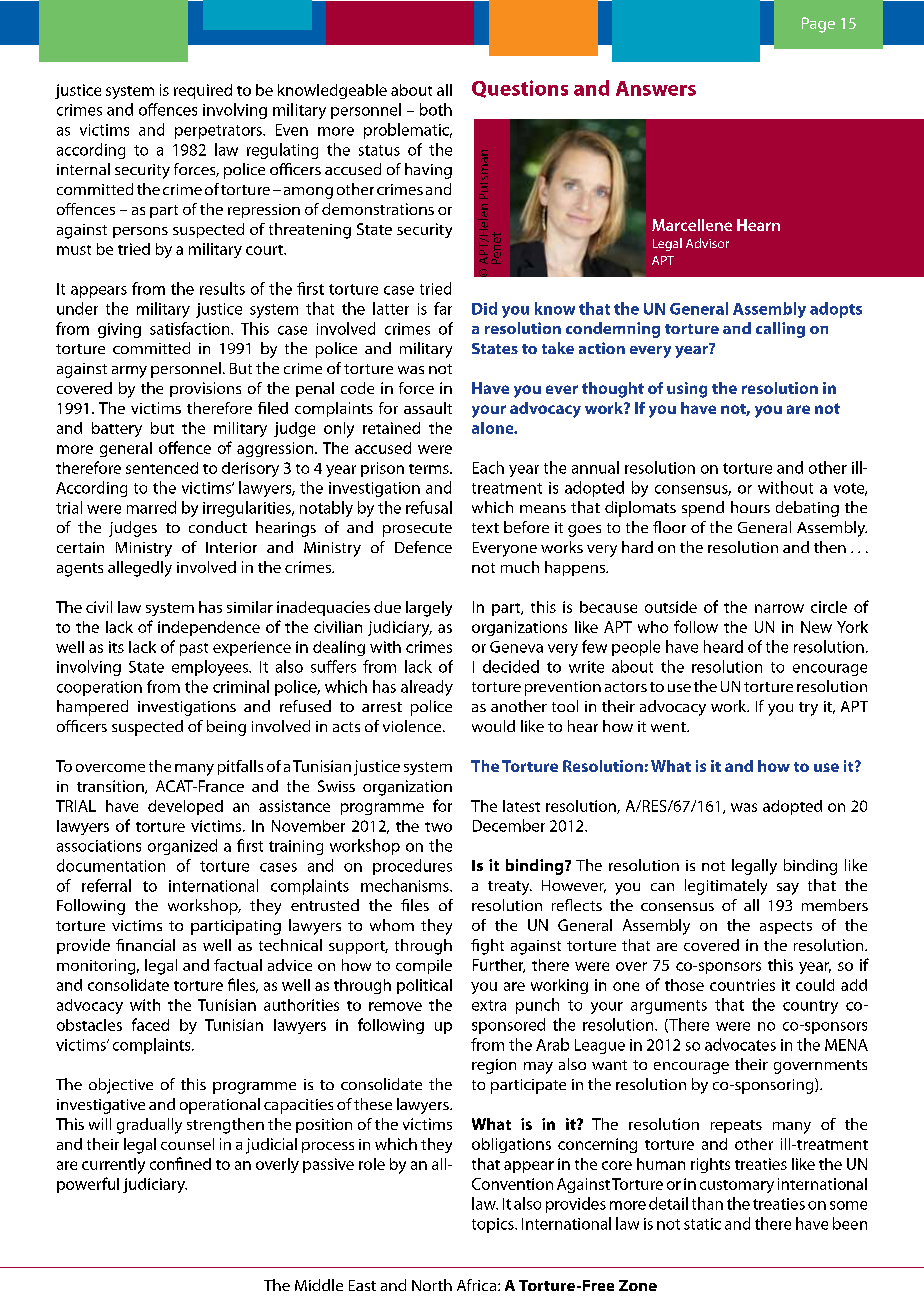  I want to click on organized, so click(182, 847).
